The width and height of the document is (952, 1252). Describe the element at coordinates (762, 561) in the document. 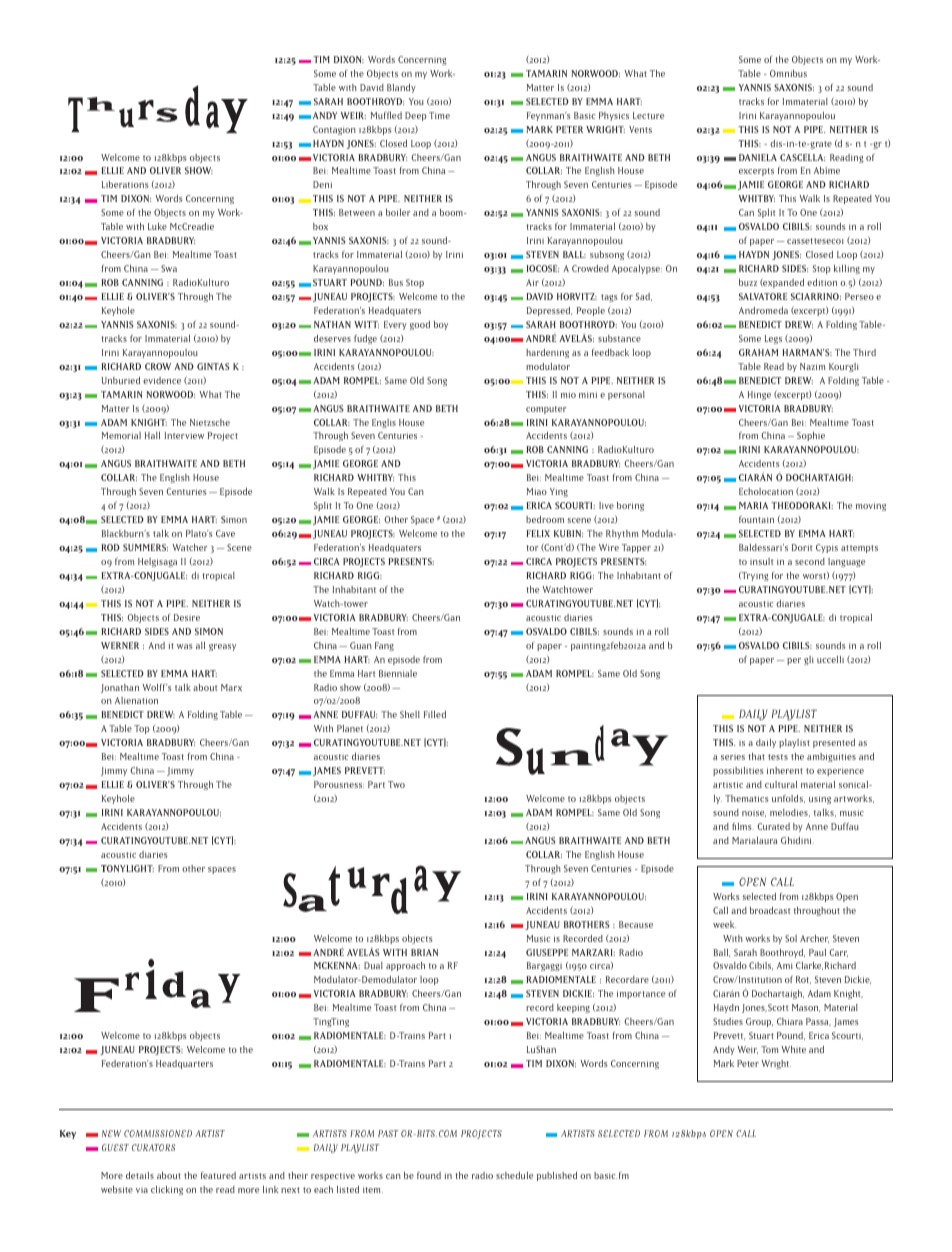

I see `insult` at that location.
